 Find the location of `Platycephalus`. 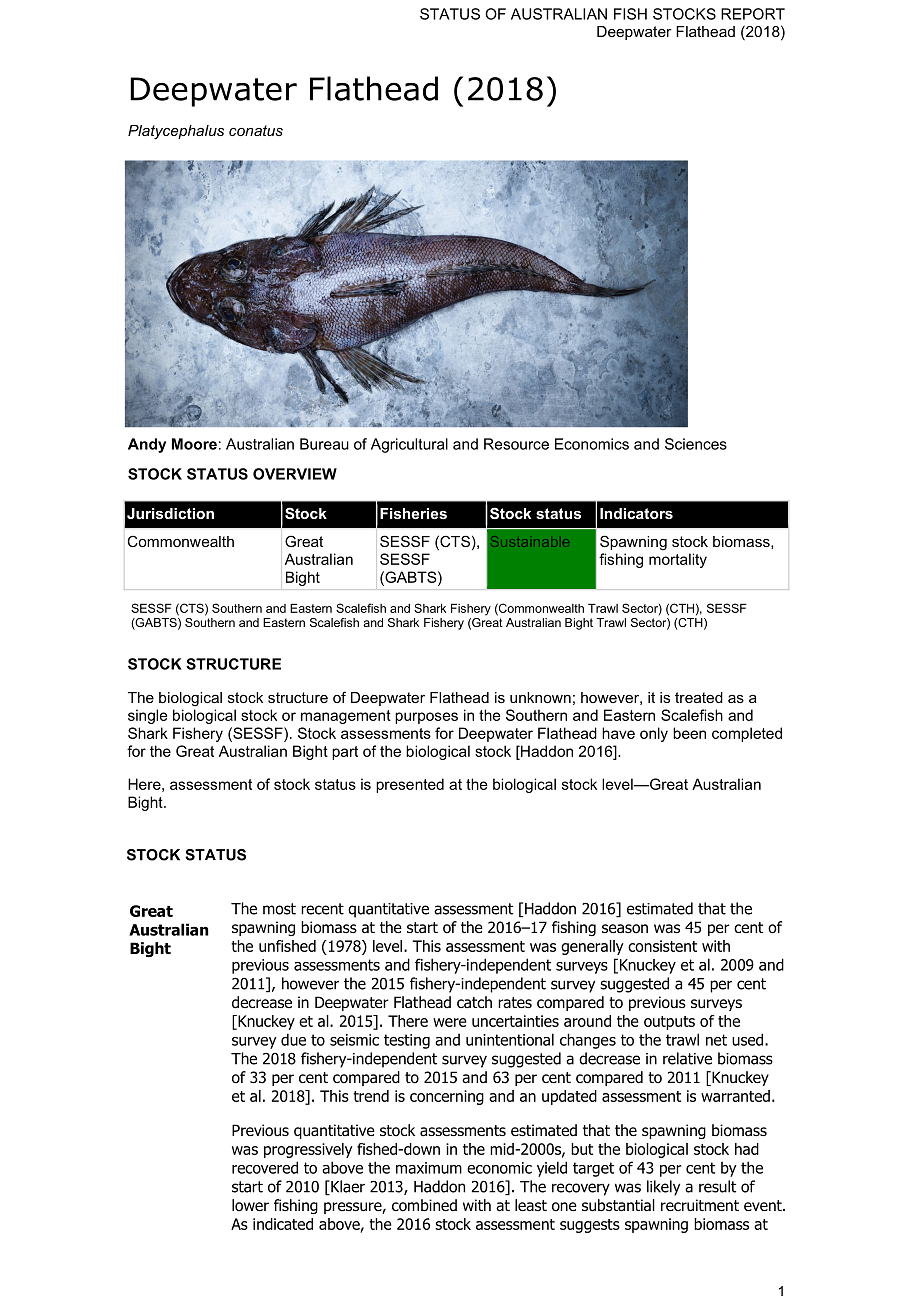

Platycephalus is located at coordinates (176, 132).
